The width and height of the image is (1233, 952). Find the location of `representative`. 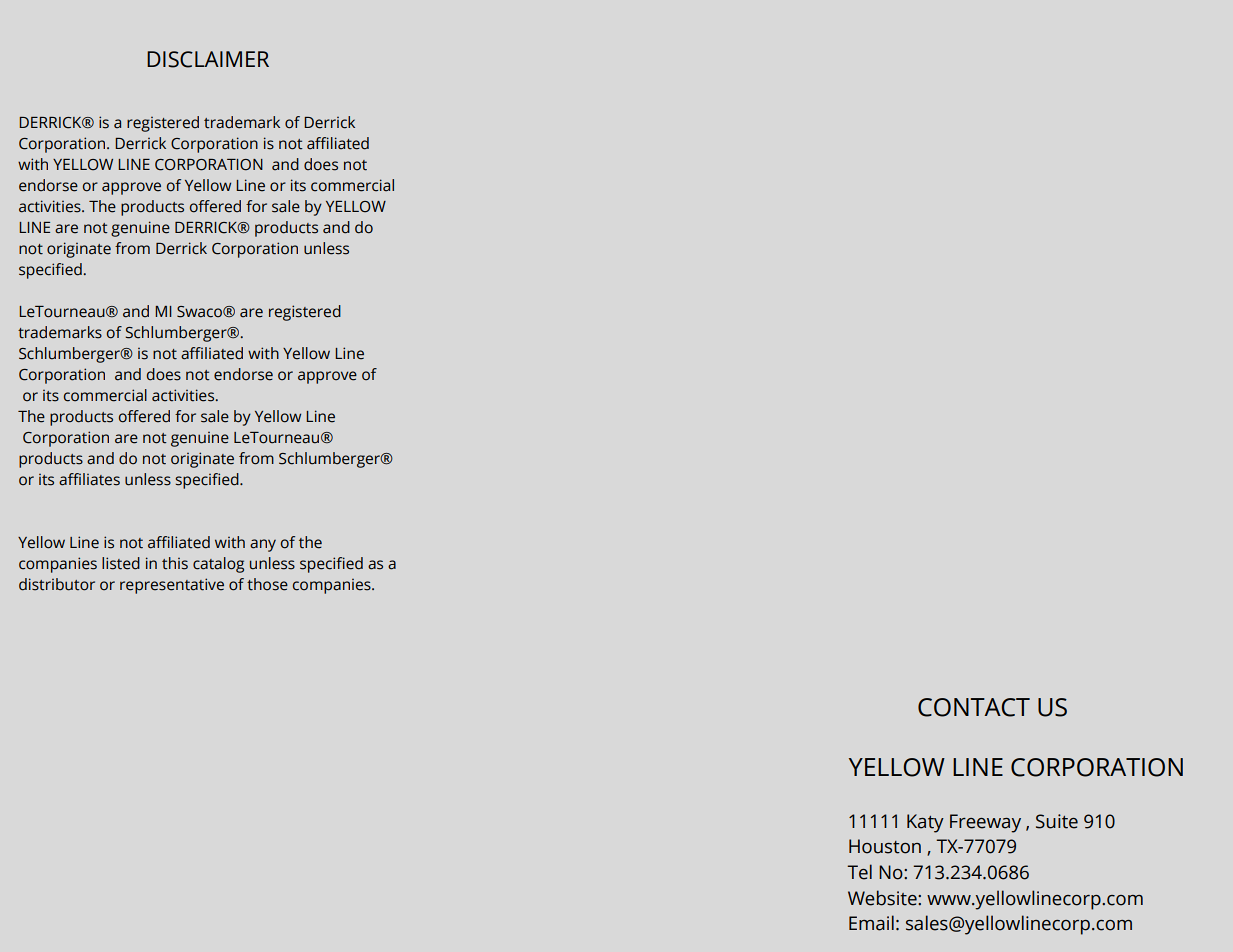

representative is located at coordinates (172, 586).
